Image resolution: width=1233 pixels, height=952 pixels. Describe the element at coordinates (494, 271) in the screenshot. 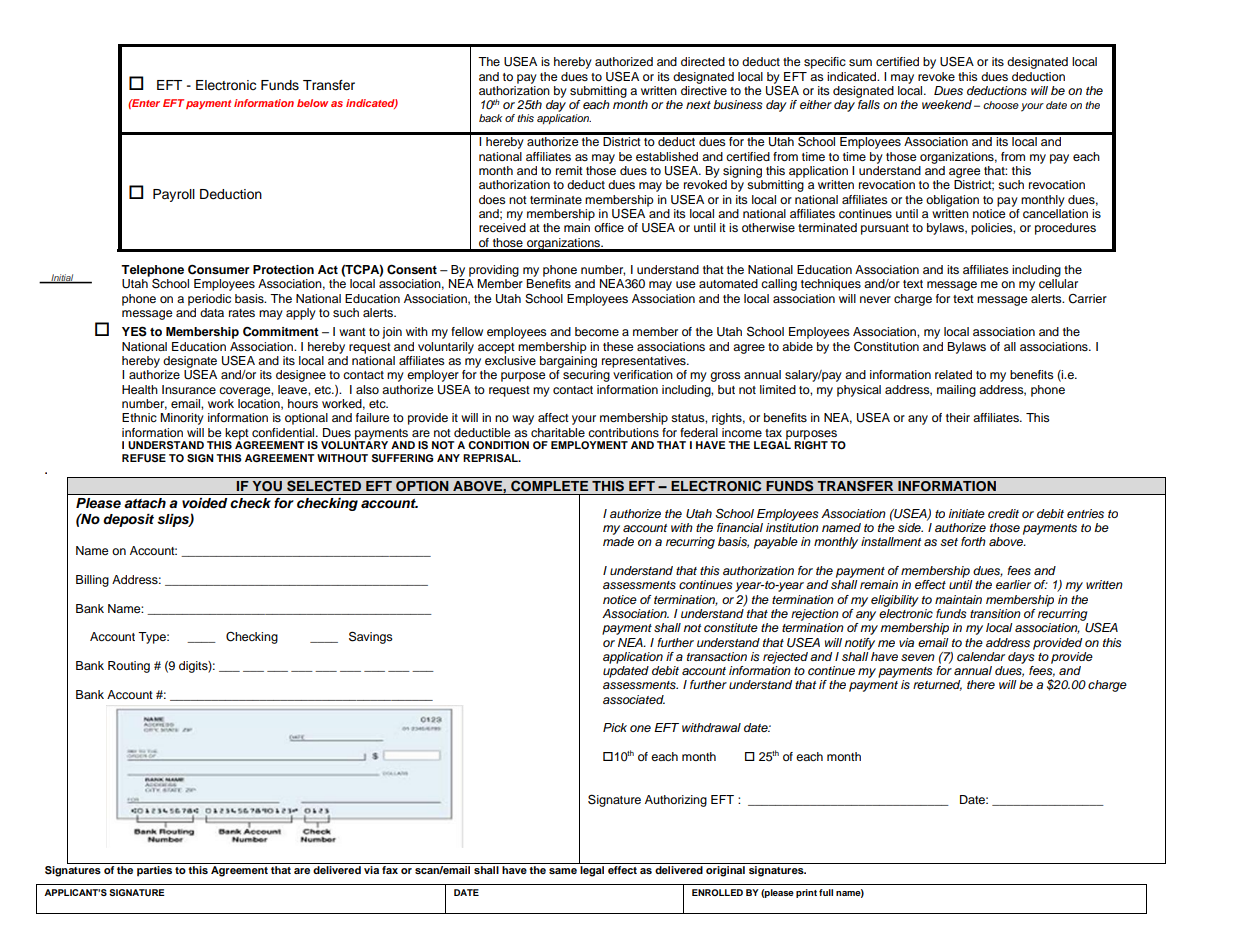

I see `providing` at that location.
